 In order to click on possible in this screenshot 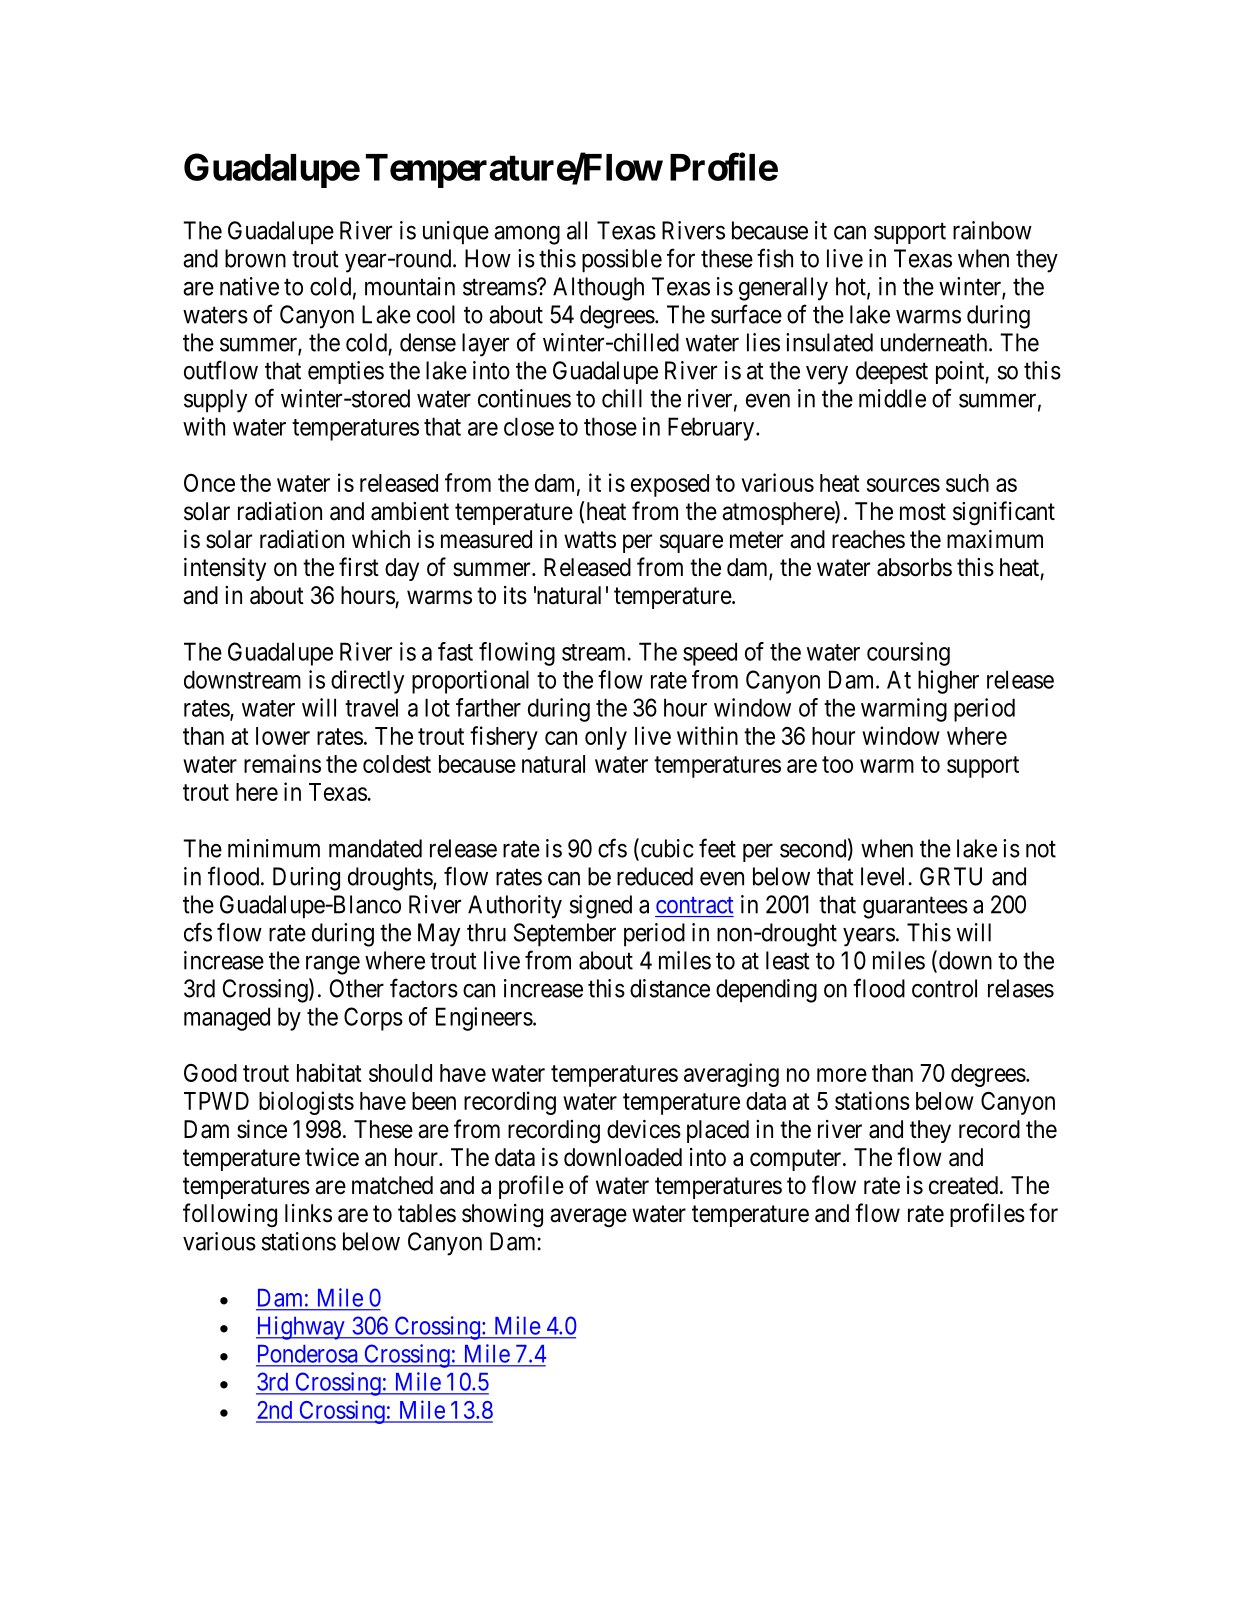, I will do `click(622, 261)`.
